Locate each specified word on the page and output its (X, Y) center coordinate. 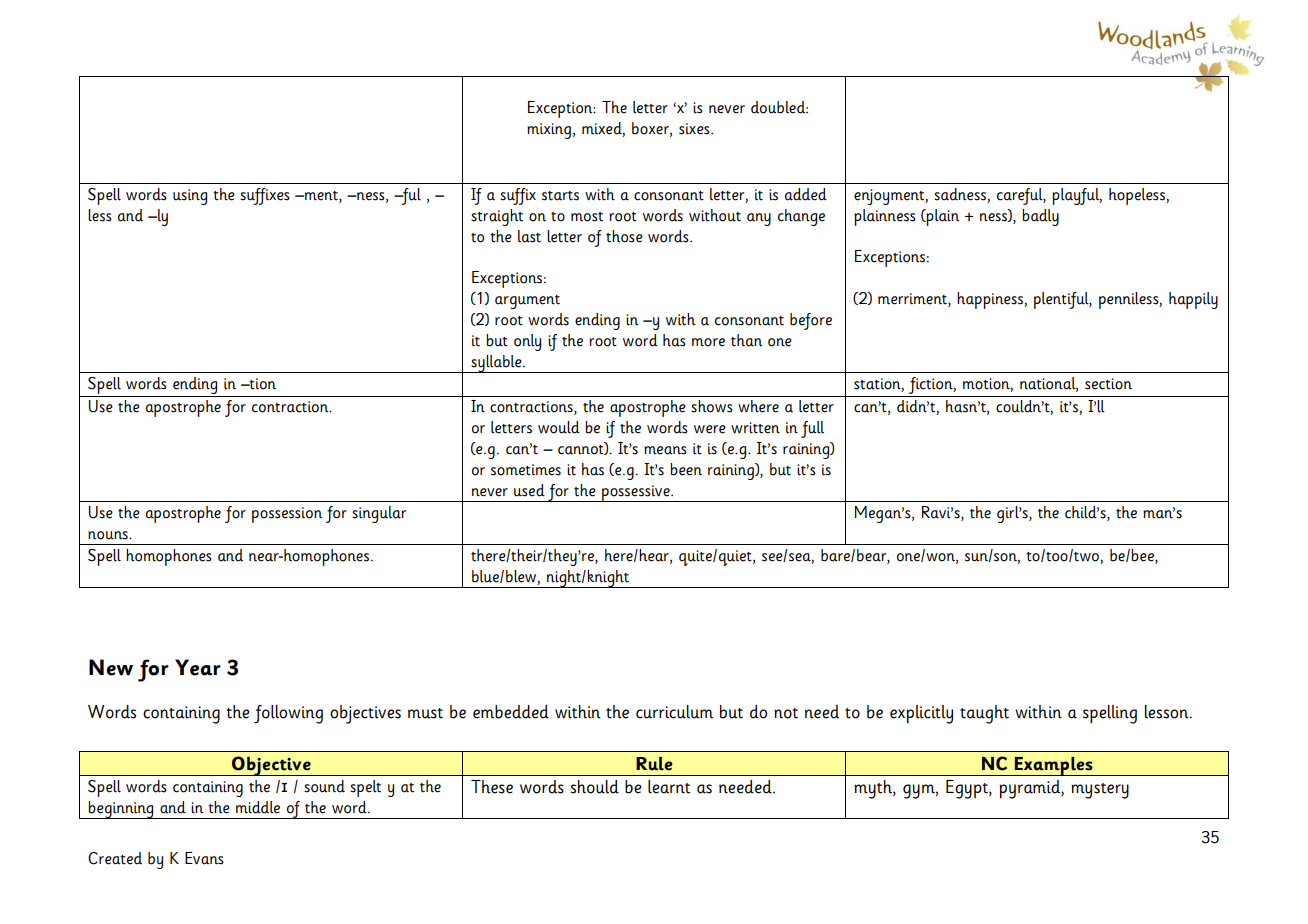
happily (1193, 300)
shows (712, 406)
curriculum (674, 712)
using (190, 197)
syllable (496, 364)
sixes (695, 129)
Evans (204, 858)
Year (198, 667)
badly (1040, 217)
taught (984, 714)
